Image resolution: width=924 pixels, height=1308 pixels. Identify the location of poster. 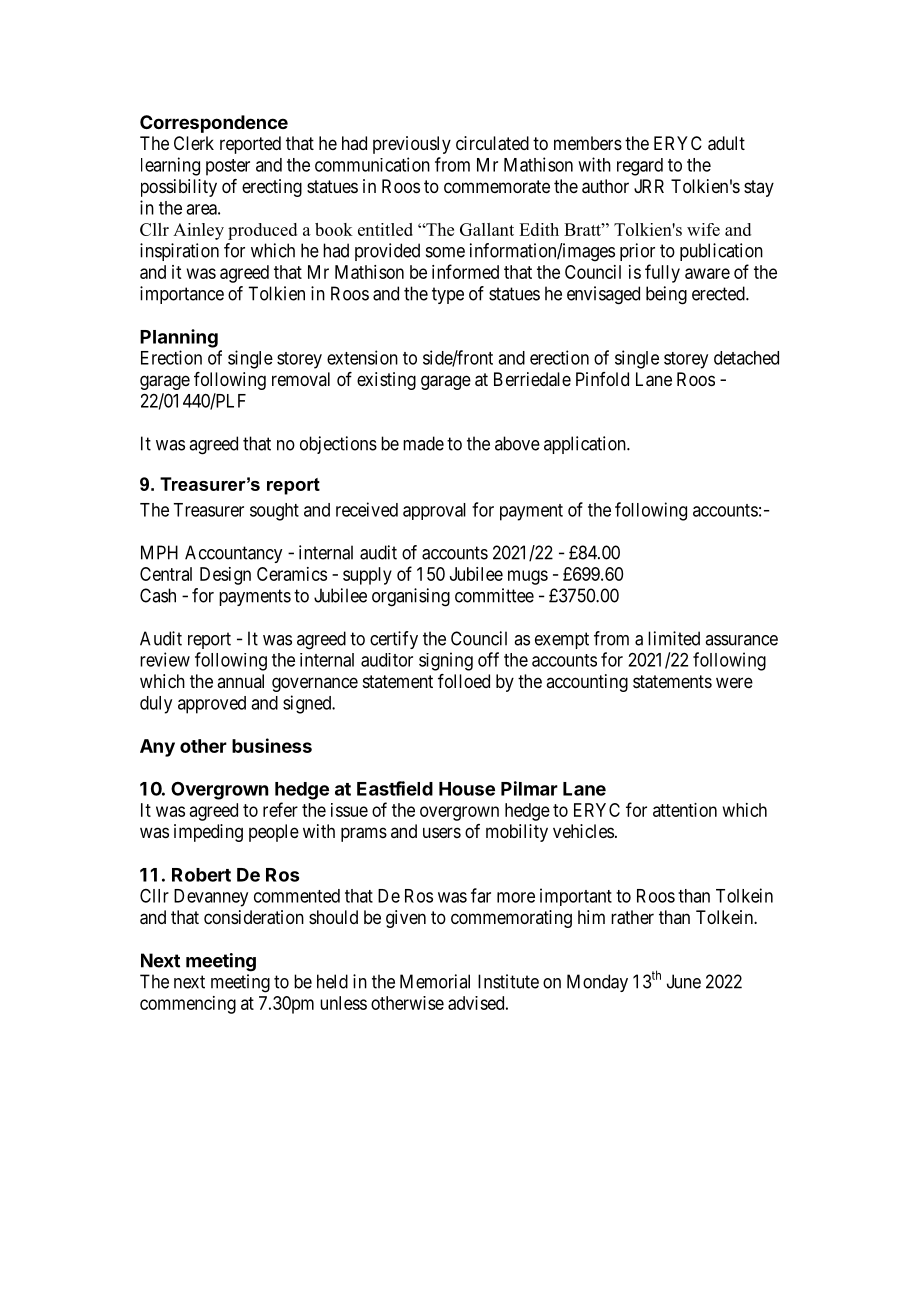
(228, 167).
